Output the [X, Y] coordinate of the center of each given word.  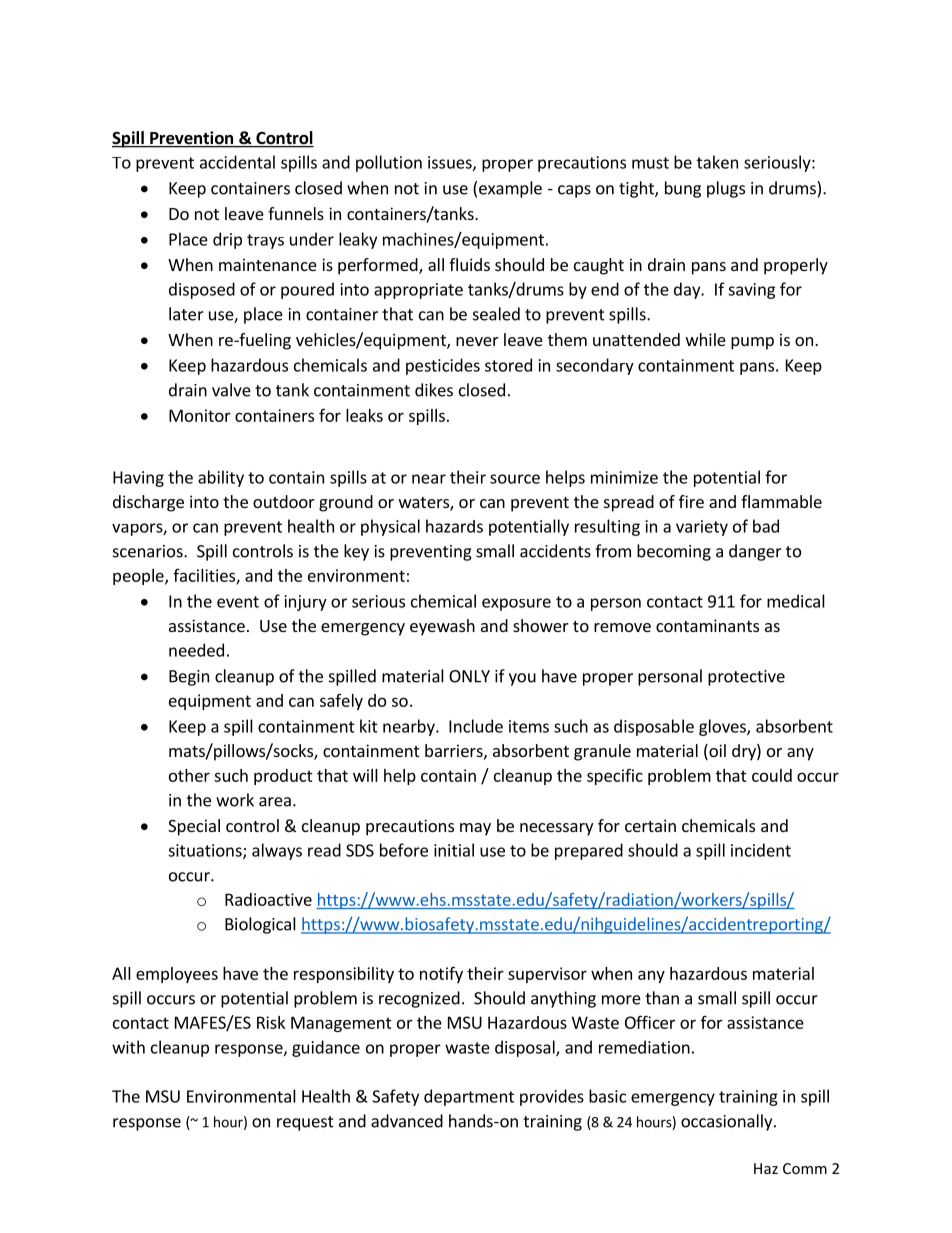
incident [761, 850]
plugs [726, 189]
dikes [434, 390]
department [469, 1097]
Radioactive [268, 899]
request [305, 1123]
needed [196, 650]
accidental [237, 162]
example [510, 189]
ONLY [469, 676]
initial [454, 850]
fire [691, 501]
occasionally [728, 1122]
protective [746, 678]
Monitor [200, 415]
